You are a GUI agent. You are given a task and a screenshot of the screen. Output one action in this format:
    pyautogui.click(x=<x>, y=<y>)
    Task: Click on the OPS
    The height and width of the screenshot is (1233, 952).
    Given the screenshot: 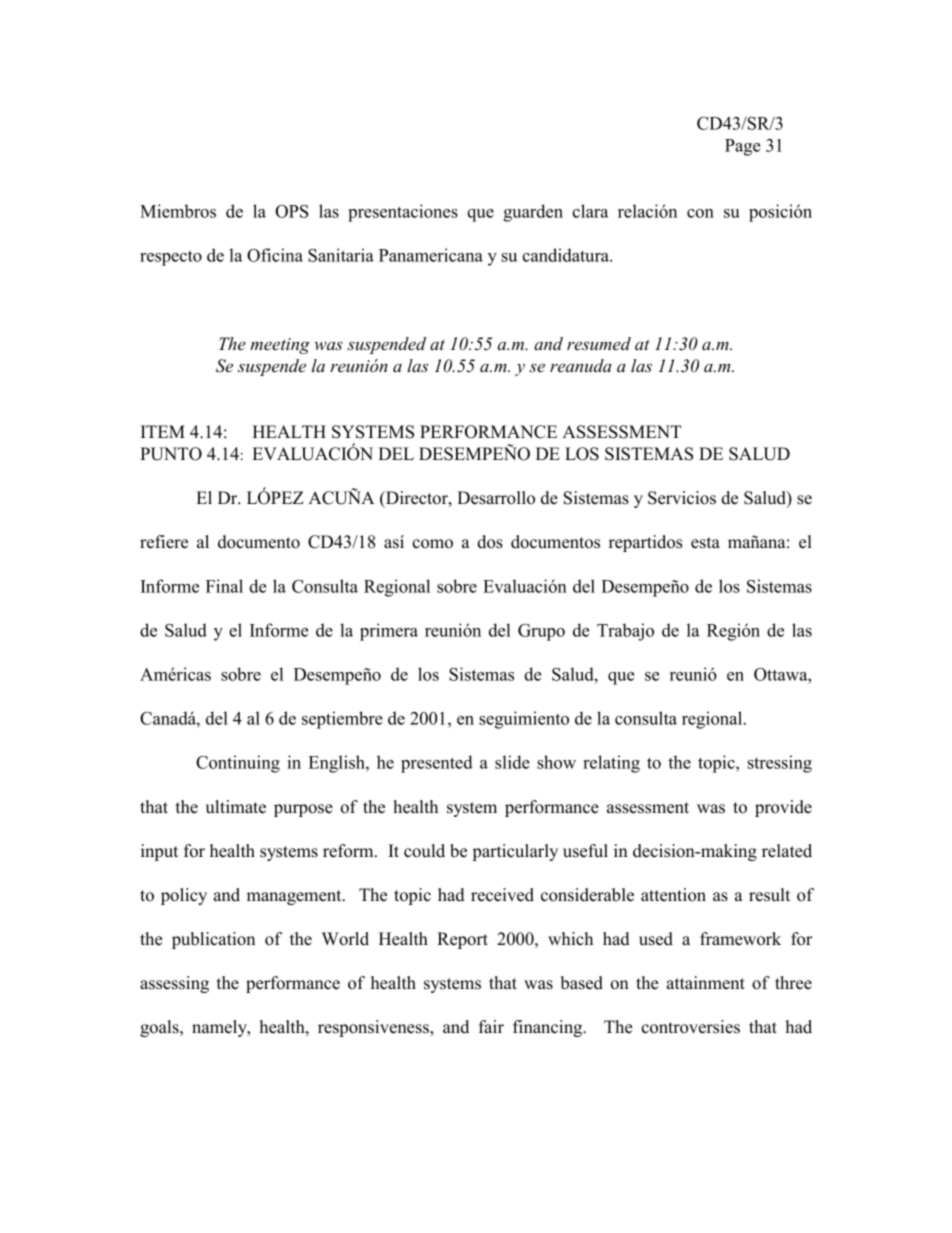 What is the action you would take?
    pyautogui.click(x=292, y=211)
